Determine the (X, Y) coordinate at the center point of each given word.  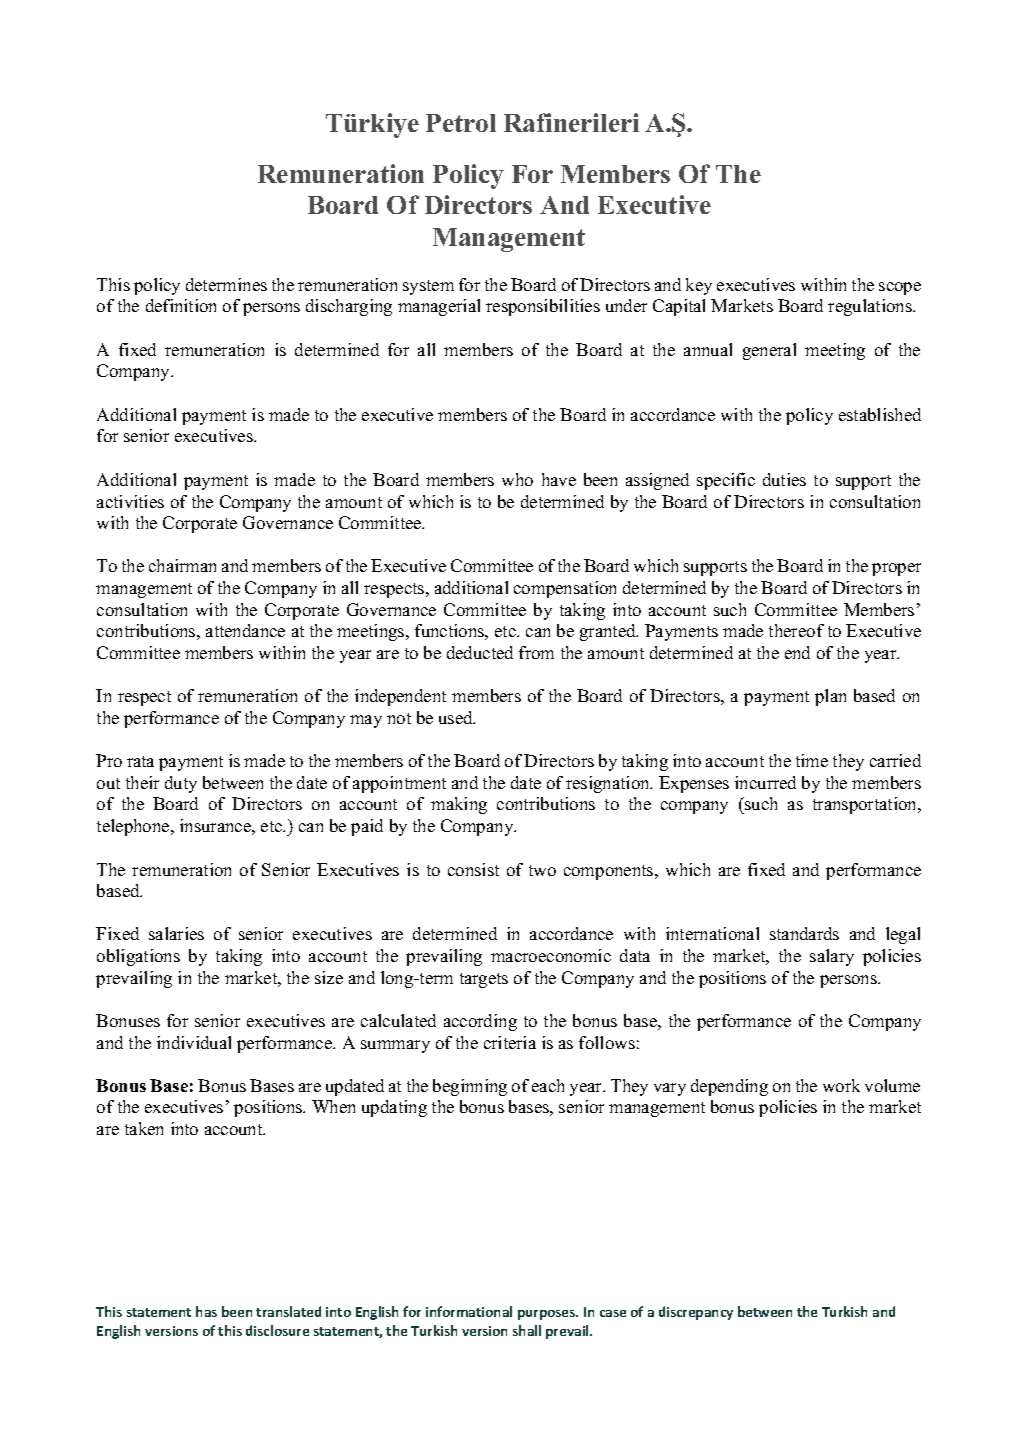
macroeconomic (551, 955)
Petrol (461, 123)
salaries (176, 933)
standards (804, 933)
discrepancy (696, 1313)
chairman (182, 565)
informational (469, 1311)
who (517, 479)
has (206, 1311)
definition (181, 305)
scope (900, 288)
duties (784, 479)
